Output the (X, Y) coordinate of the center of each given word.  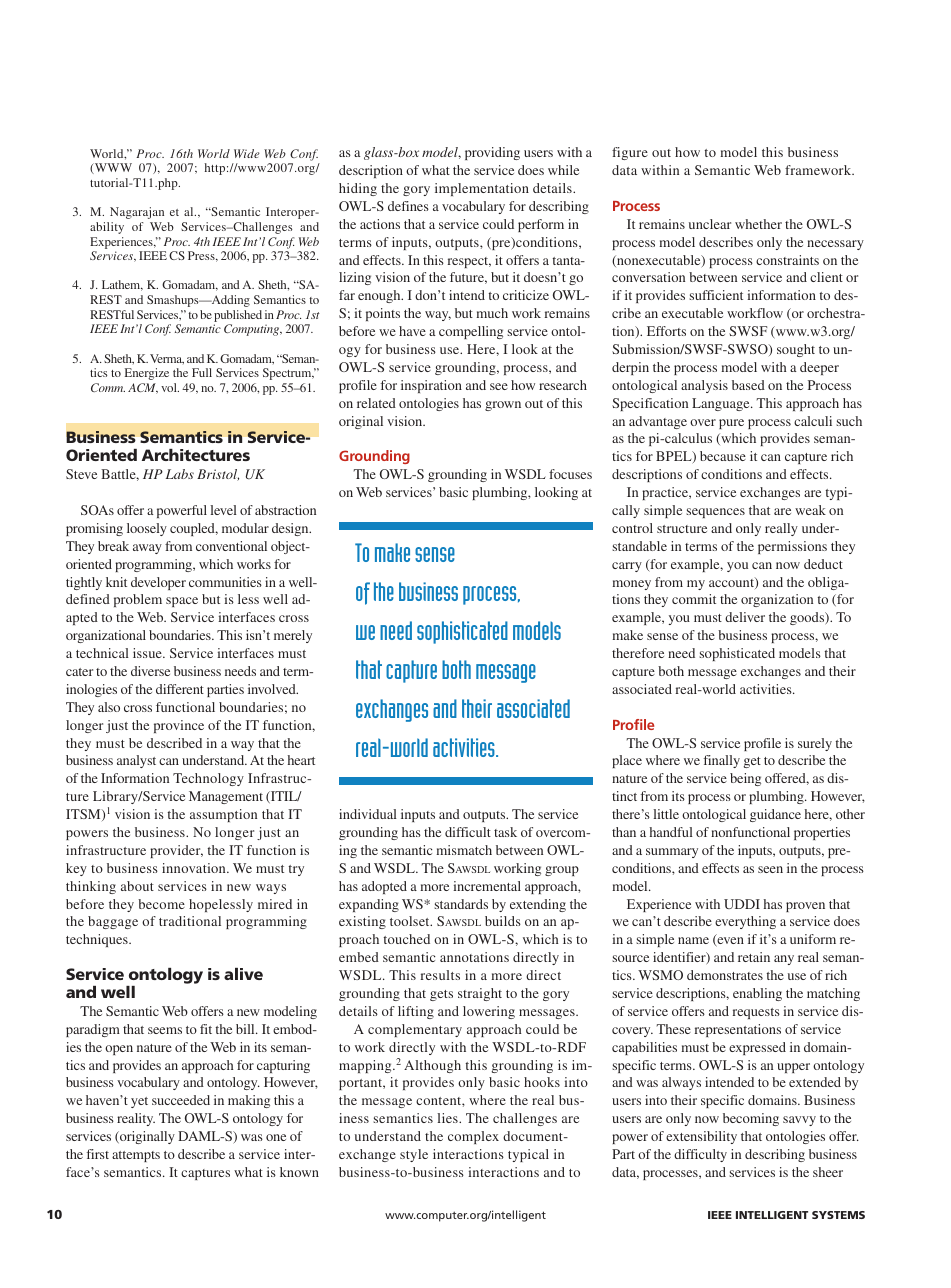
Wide (247, 153)
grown (503, 406)
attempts (136, 1156)
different (180, 689)
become (161, 904)
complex (473, 1137)
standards (461, 904)
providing (492, 153)
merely (293, 636)
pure (731, 424)
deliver (745, 617)
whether (758, 224)
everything (745, 922)
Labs (180, 474)
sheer (828, 1172)
